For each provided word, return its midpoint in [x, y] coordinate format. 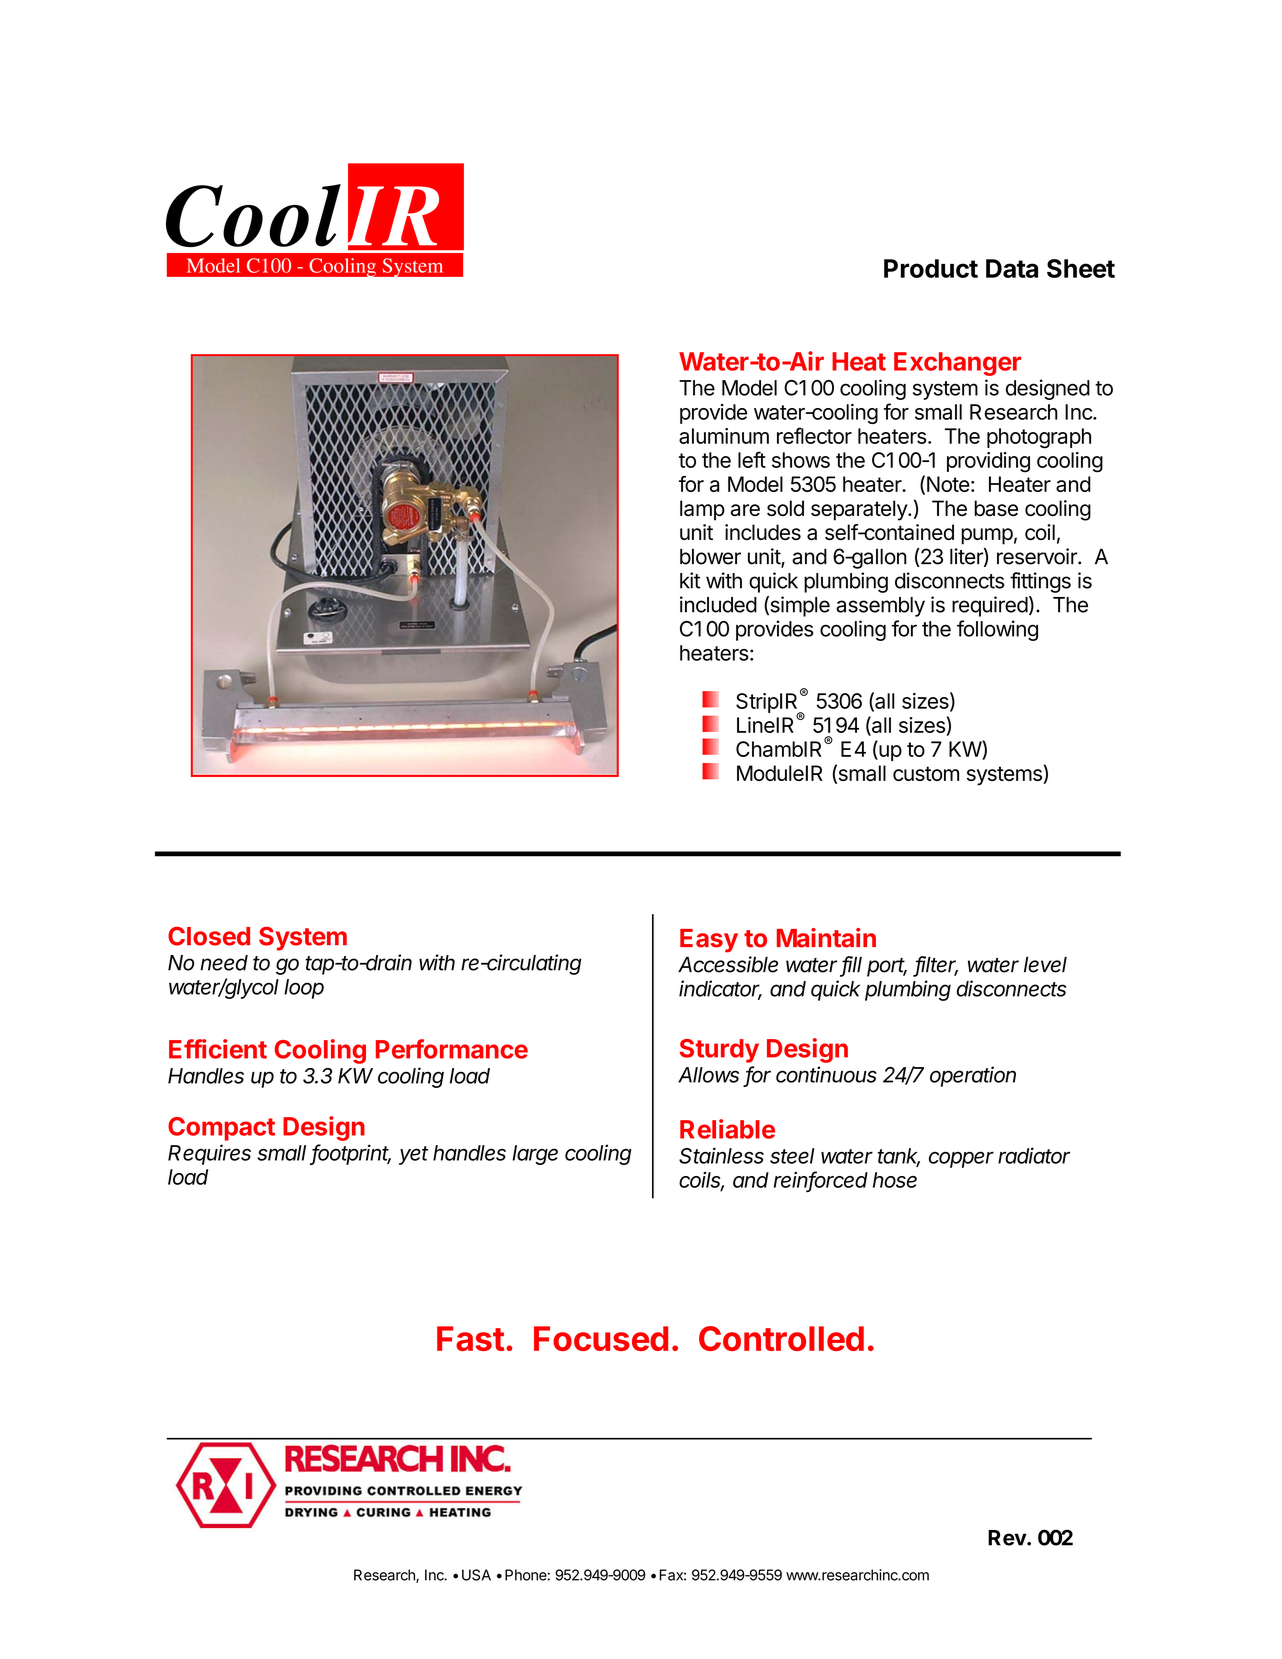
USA [476, 1575]
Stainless [721, 1155]
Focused [601, 1338]
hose [895, 1180]
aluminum [724, 436]
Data [1012, 268]
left [752, 459]
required [990, 606]
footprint [351, 1154]
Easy [709, 941]
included [718, 604]
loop [304, 989]
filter [936, 965]
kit [690, 580]
